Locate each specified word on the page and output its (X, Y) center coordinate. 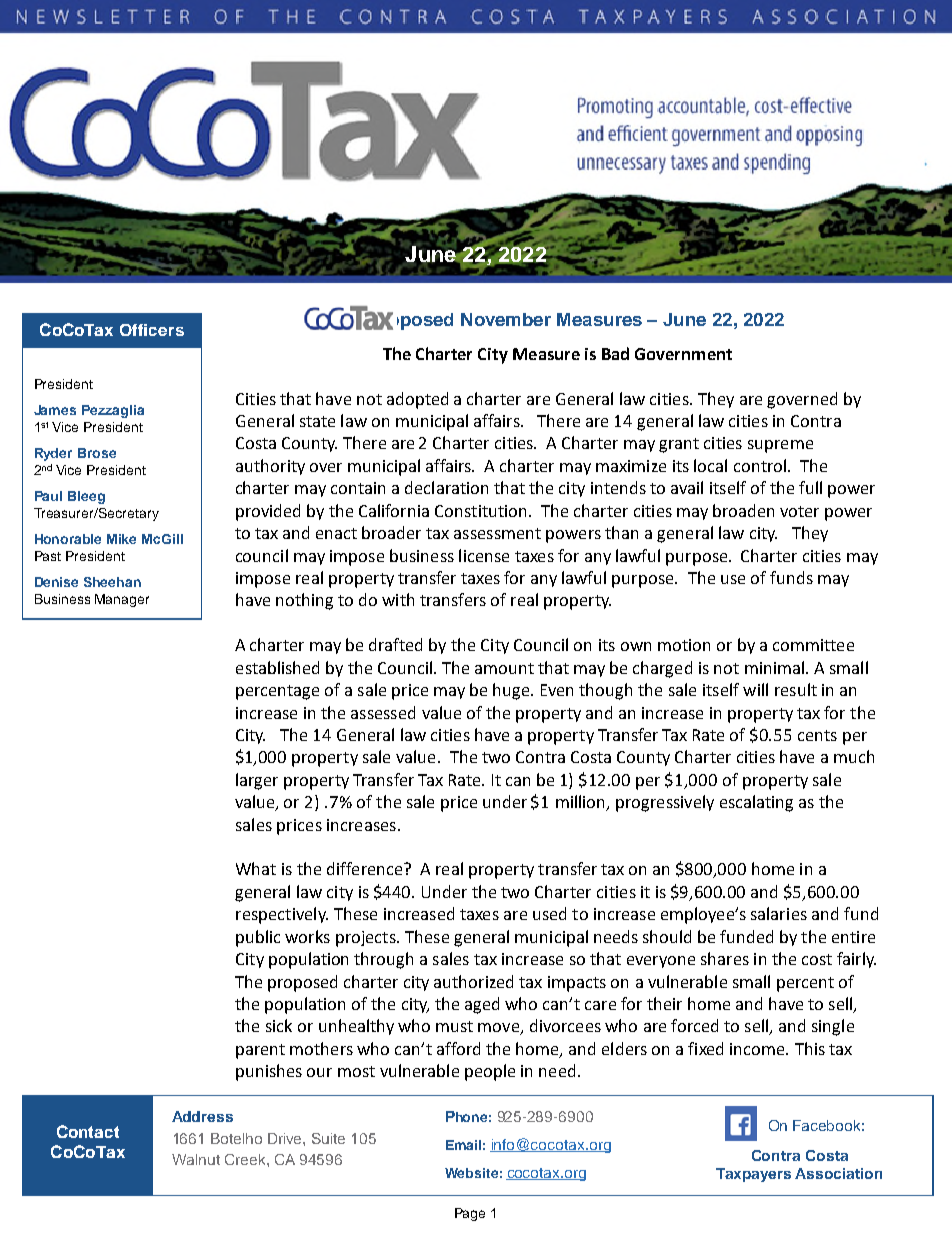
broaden (743, 510)
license (484, 555)
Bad (615, 353)
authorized (473, 981)
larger (257, 781)
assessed (383, 712)
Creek (246, 1159)
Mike (121, 539)
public (258, 938)
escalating (756, 803)
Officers (152, 330)
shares (725, 958)
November (506, 319)
